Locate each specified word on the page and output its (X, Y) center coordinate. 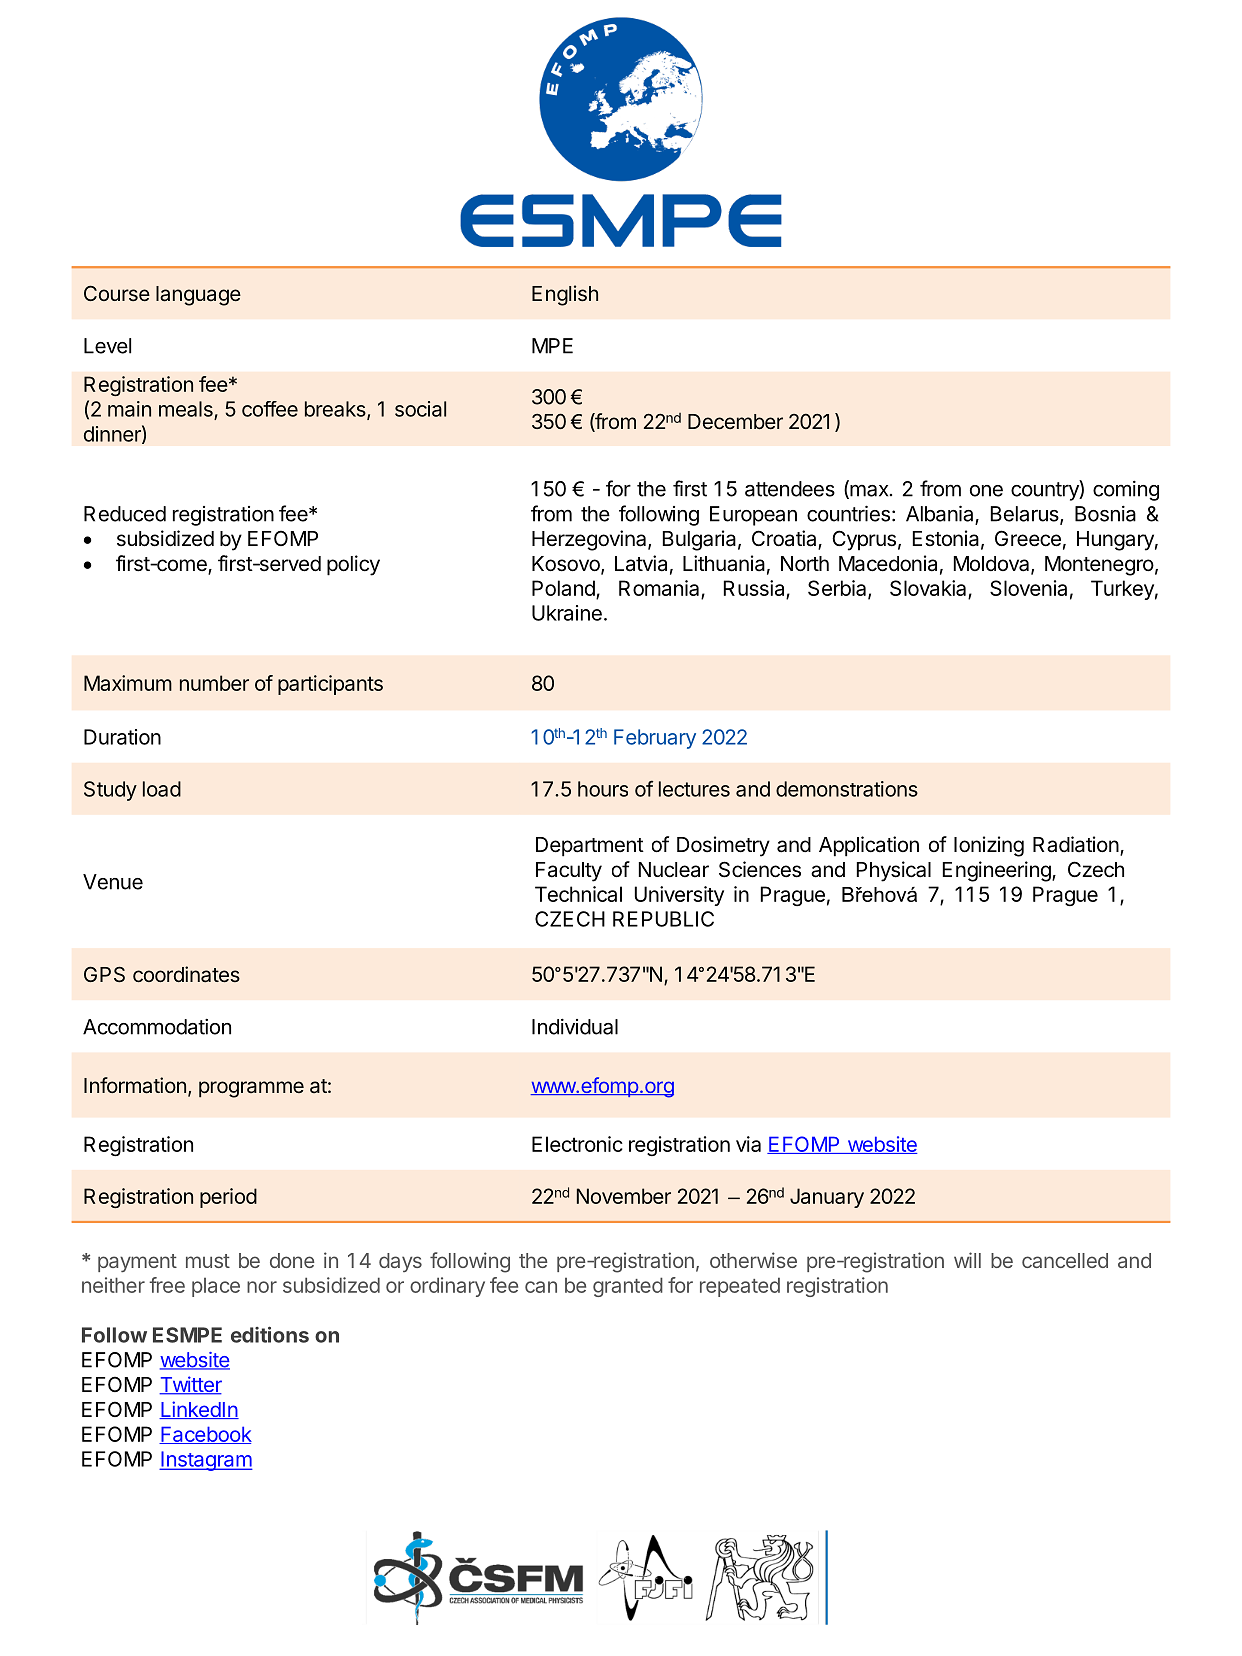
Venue (113, 882)
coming (1126, 491)
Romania (660, 589)
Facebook (205, 1435)
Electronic (577, 1144)
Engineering (998, 871)
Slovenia (1028, 588)
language (198, 296)
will (967, 1260)
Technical (578, 894)
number (214, 683)
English (565, 295)
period (228, 1198)
